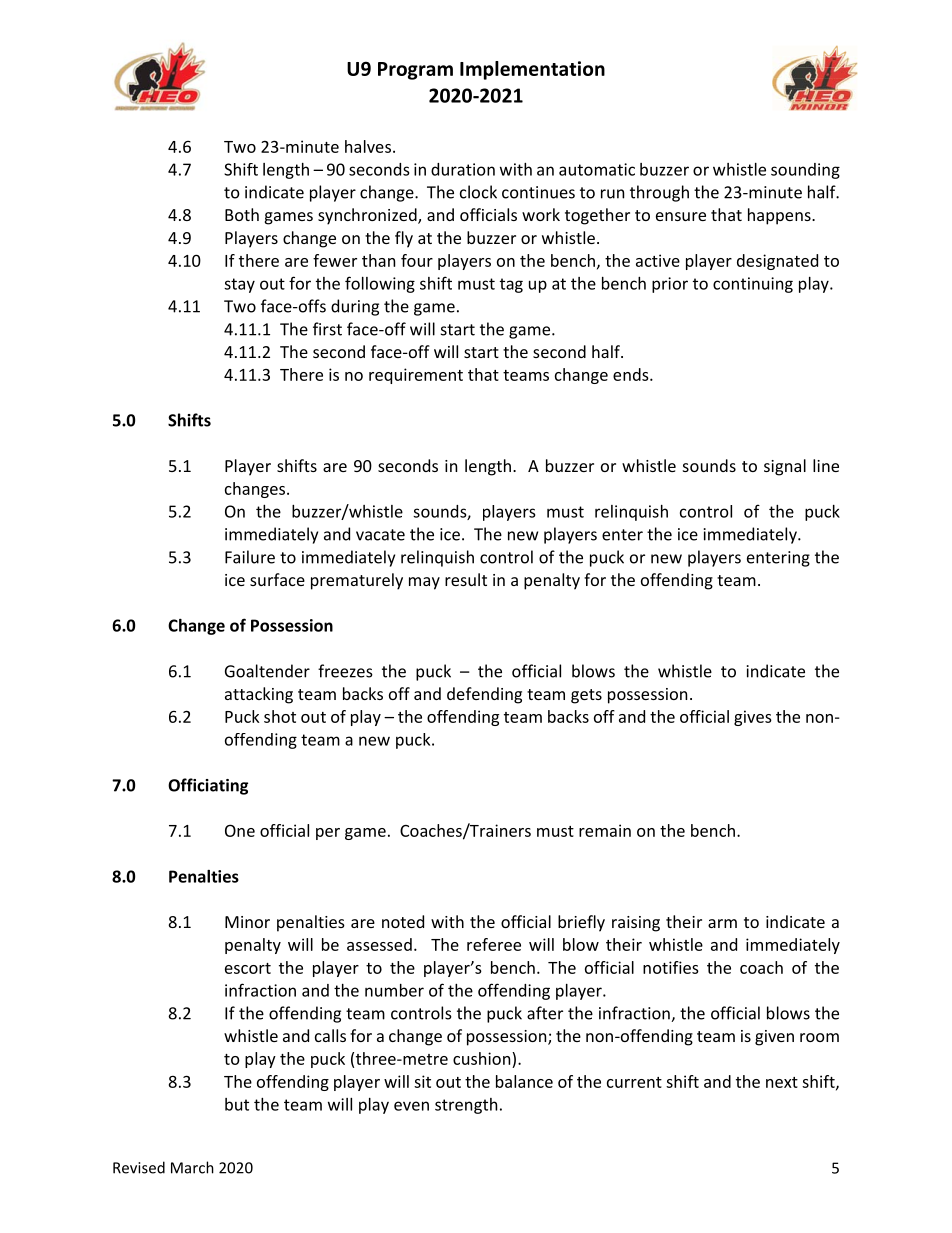 The width and height of the screenshot is (952, 1233). Describe the element at coordinates (242, 214) in the screenshot. I see `Both` at that location.
